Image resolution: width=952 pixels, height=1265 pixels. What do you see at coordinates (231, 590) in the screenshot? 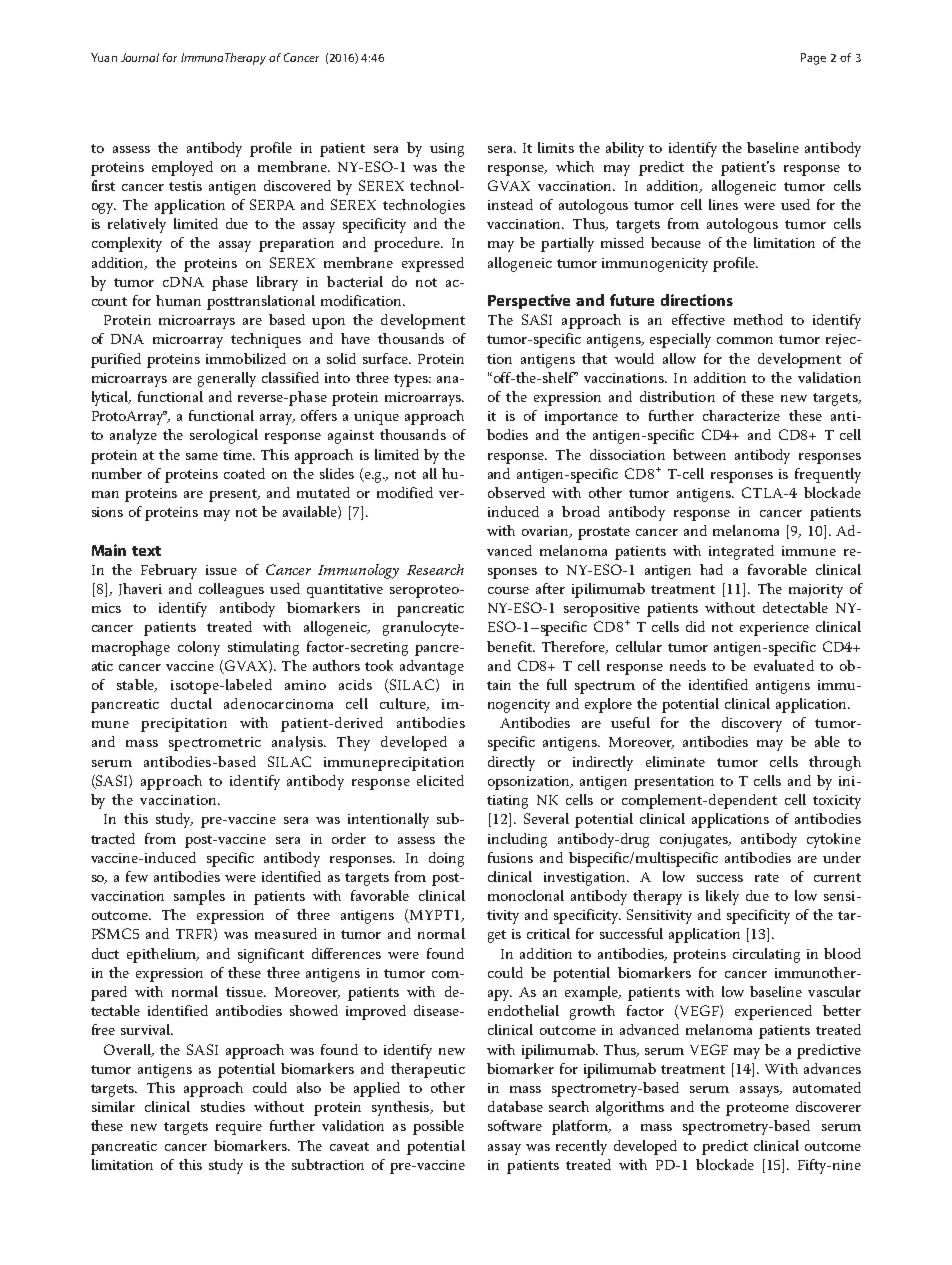
I see `colleagues` at bounding box center [231, 590].
